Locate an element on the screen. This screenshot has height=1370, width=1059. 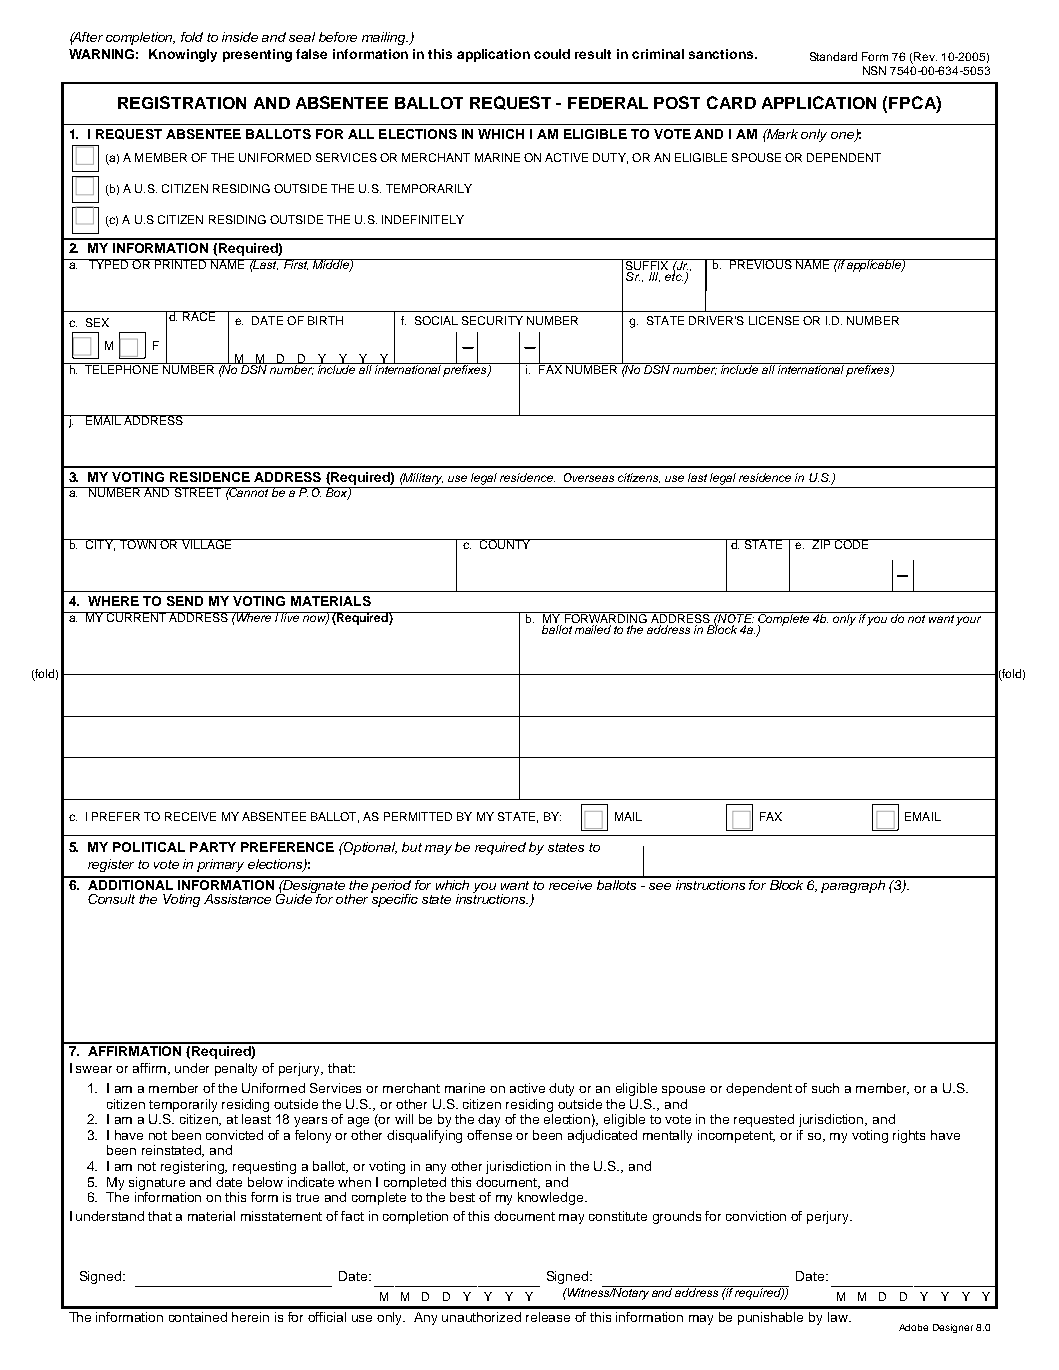
your is located at coordinates (968, 621).
